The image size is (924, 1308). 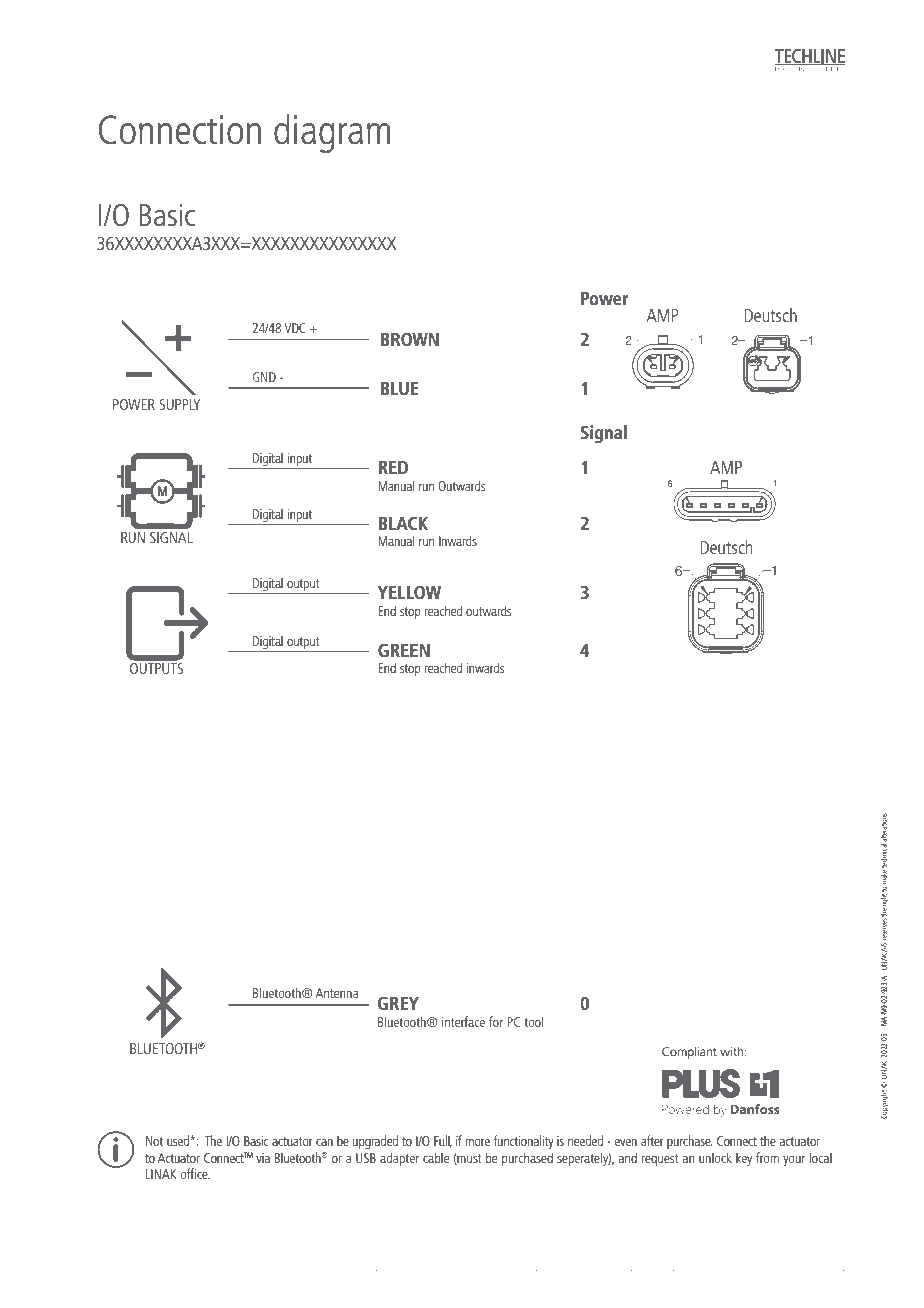 I want to click on office, so click(x=195, y=1173).
